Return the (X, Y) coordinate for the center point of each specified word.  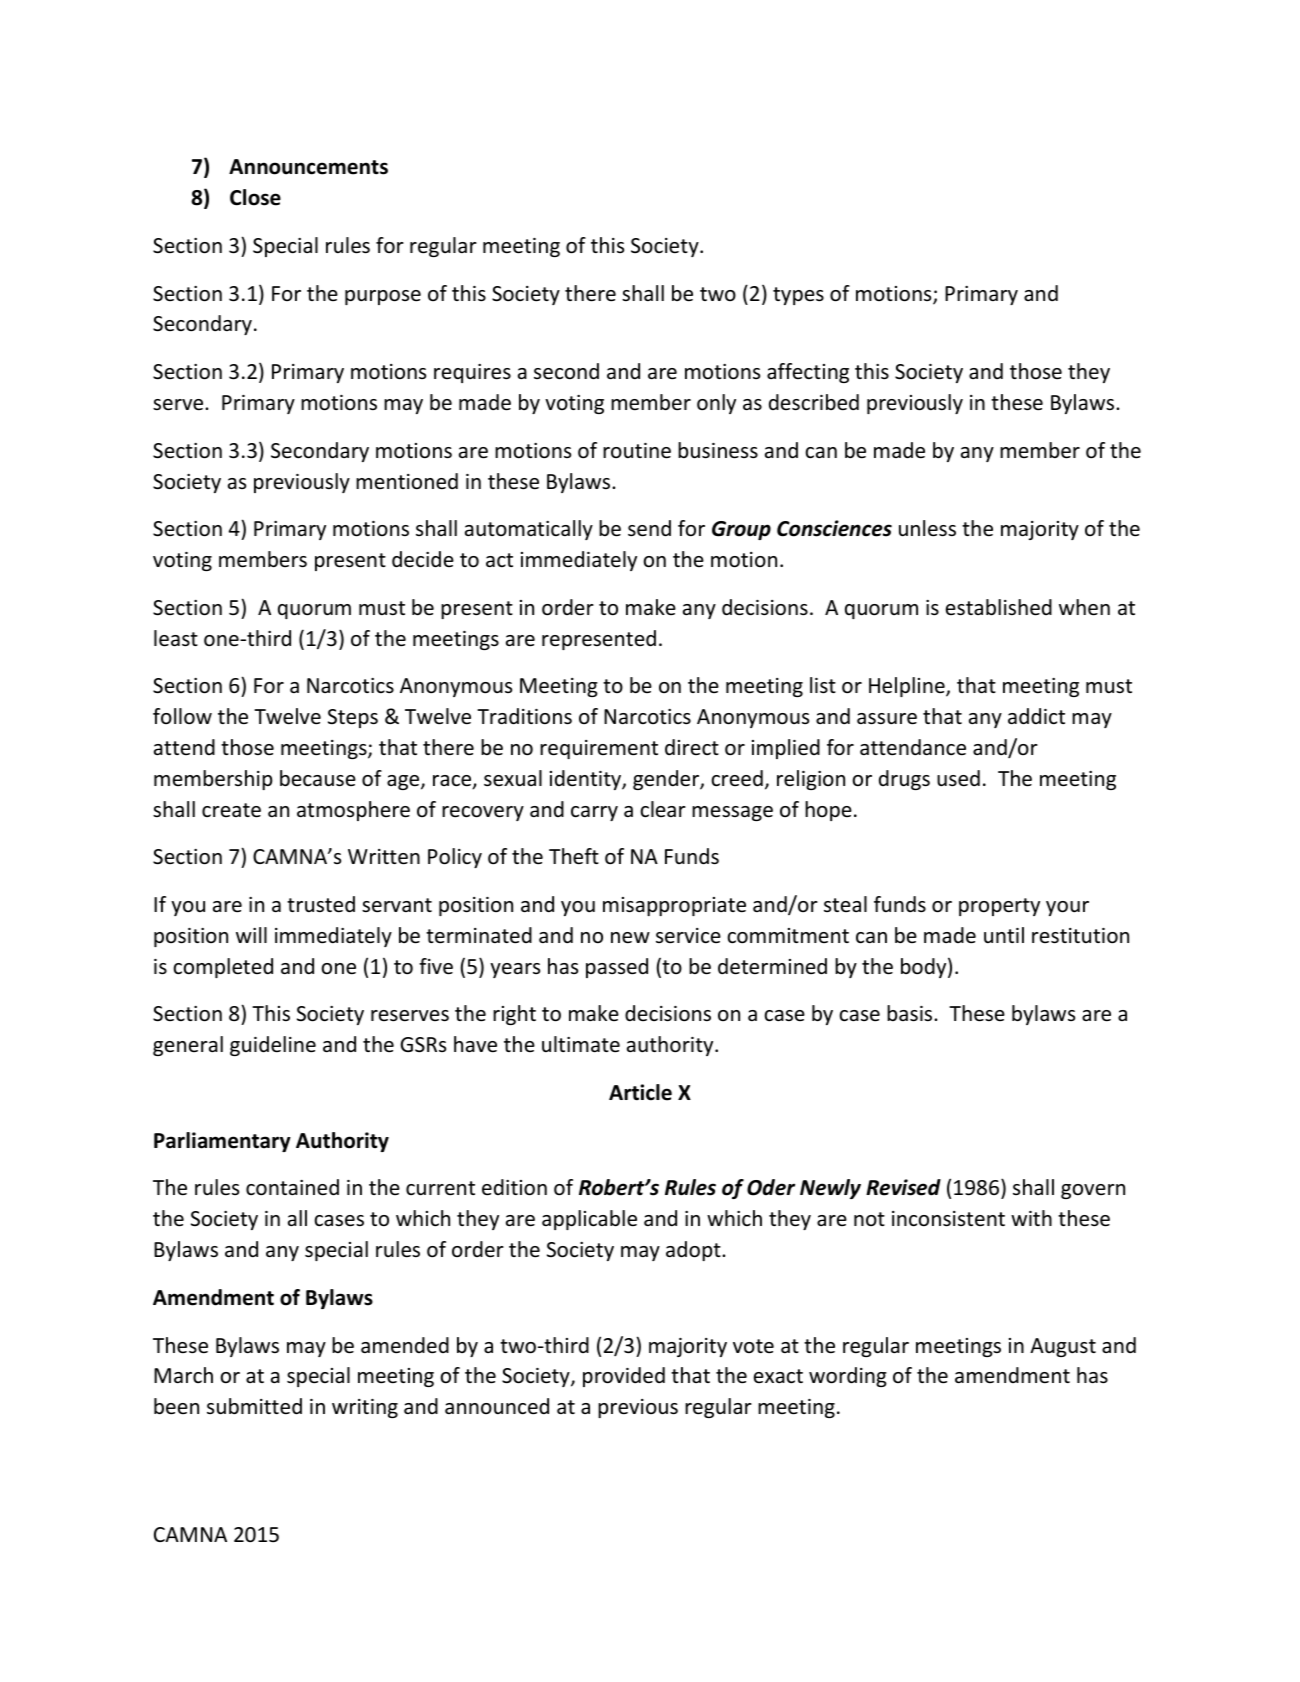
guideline (273, 1046)
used (958, 778)
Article (640, 1092)
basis (911, 1013)
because (318, 778)
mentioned (407, 481)
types (798, 296)
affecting (808, 373)
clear (663, 809)
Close (255, 197)
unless (927, 528)
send (649, 528)
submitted (254, 1406)
